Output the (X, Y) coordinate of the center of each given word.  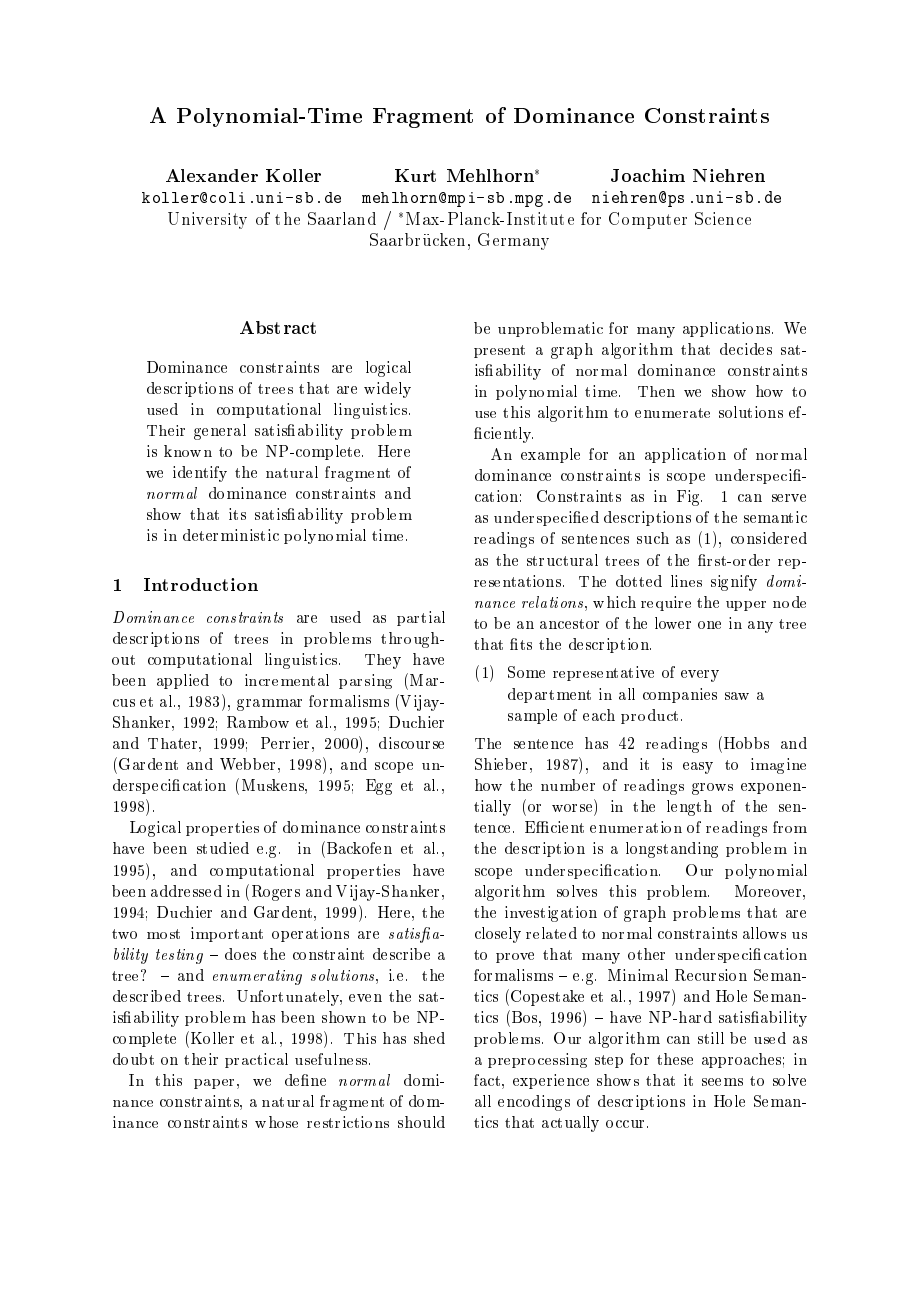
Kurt (415, 175)
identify (200, 474)
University (207, 220)
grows (712, 789)
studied (223, 848)
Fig (689, 498)
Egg (379, 787)
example (550, 455)
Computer (648, 220)
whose (276, 1122)
